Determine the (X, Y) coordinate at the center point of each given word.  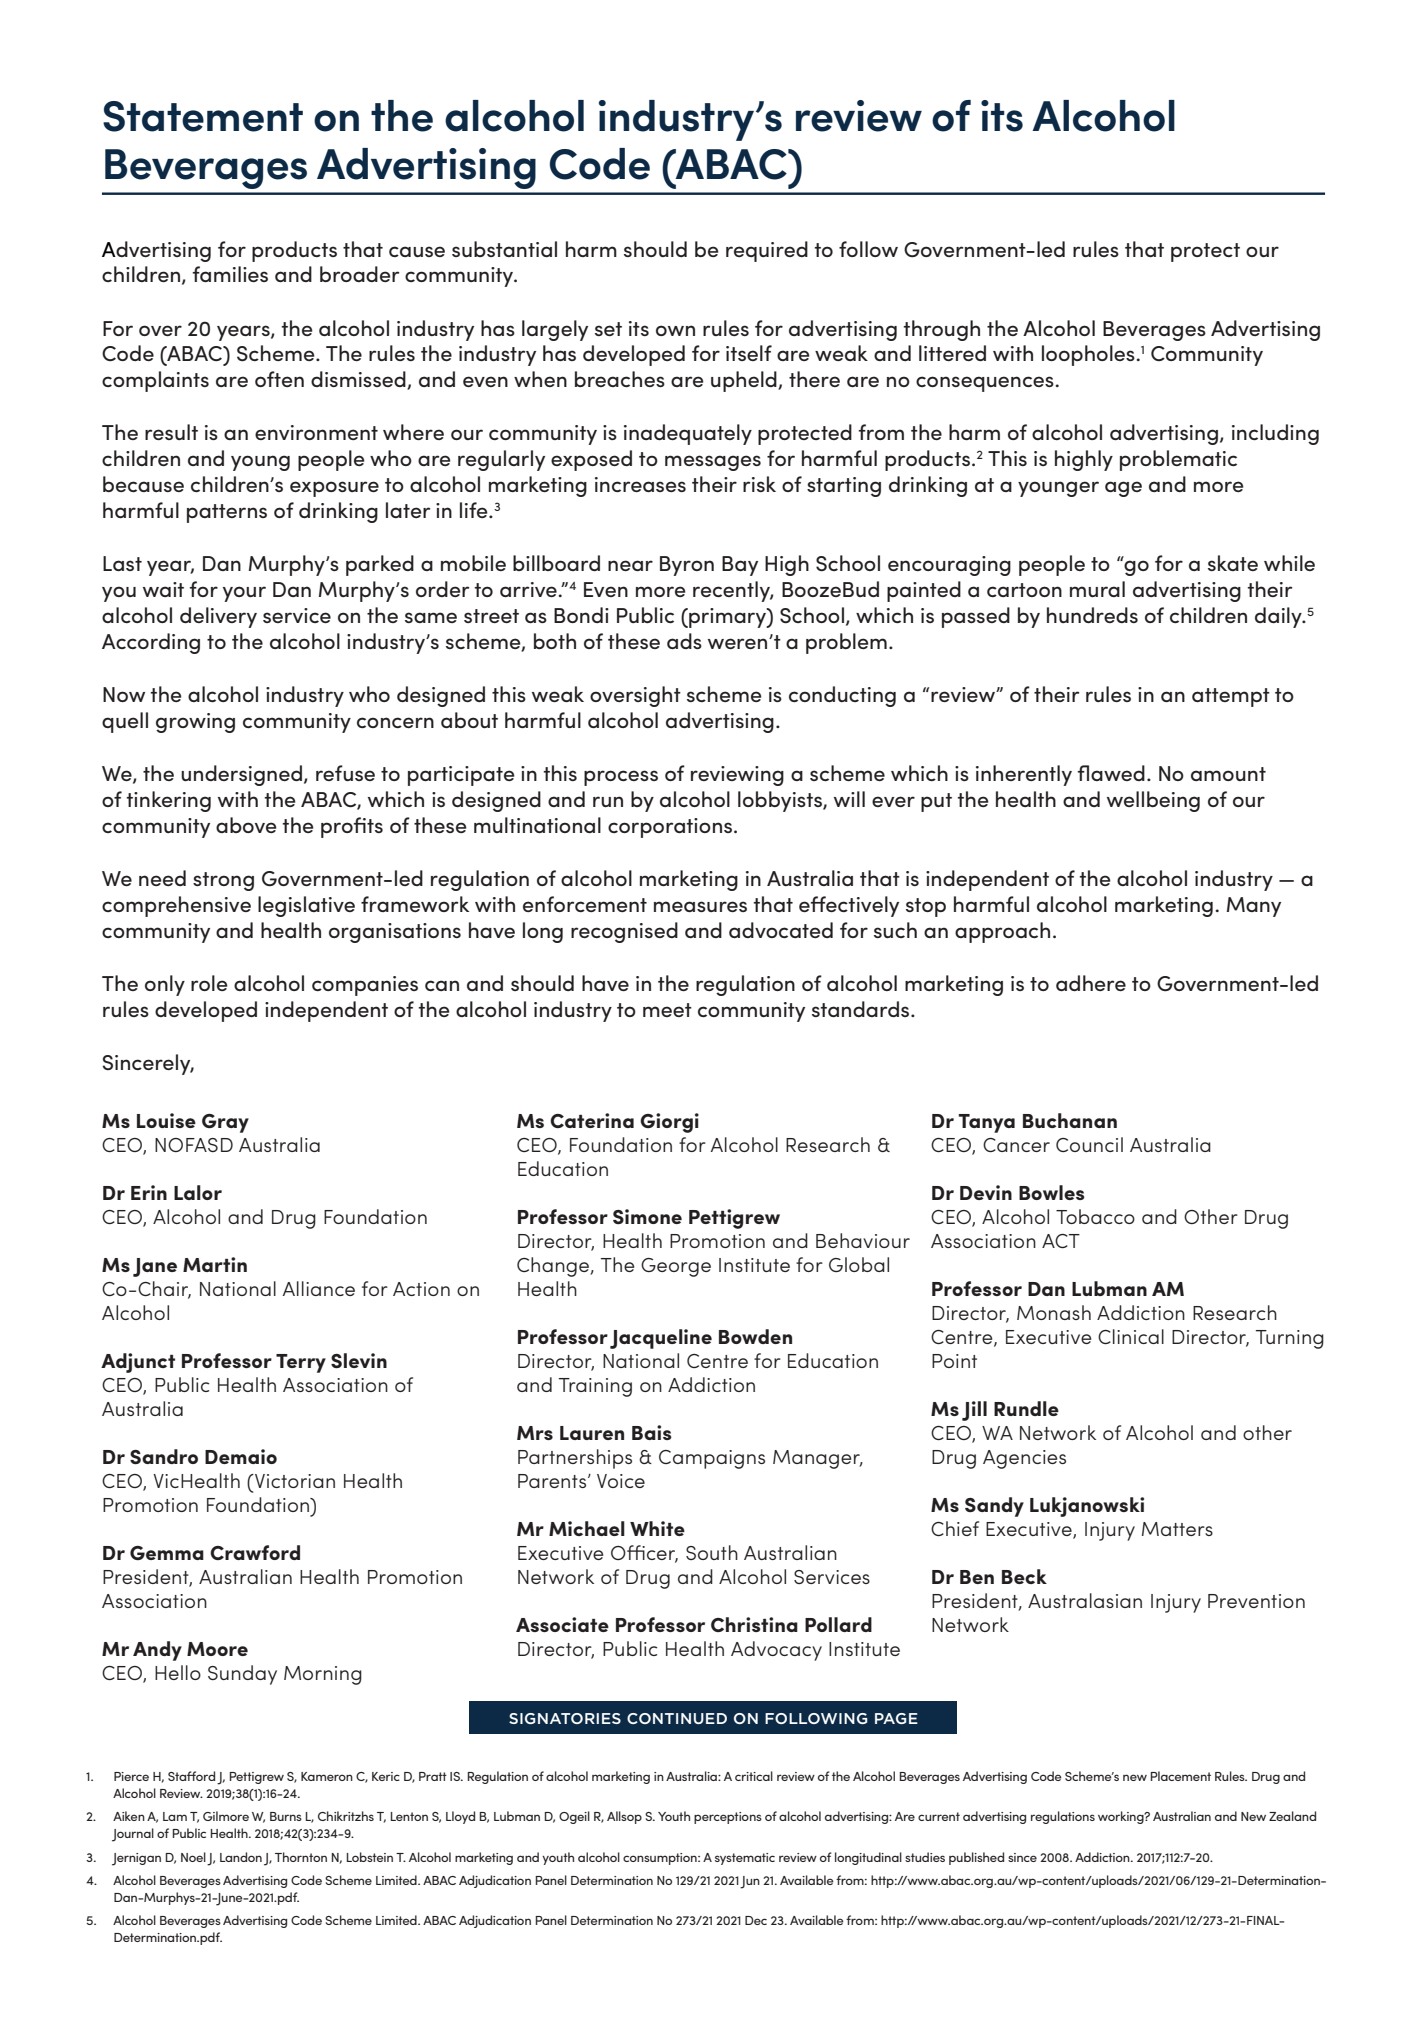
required (767, 251)
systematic (745, 1859)
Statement (203, 116)
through (942, 330)
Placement (1180, 1776)
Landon (241, 1857)
